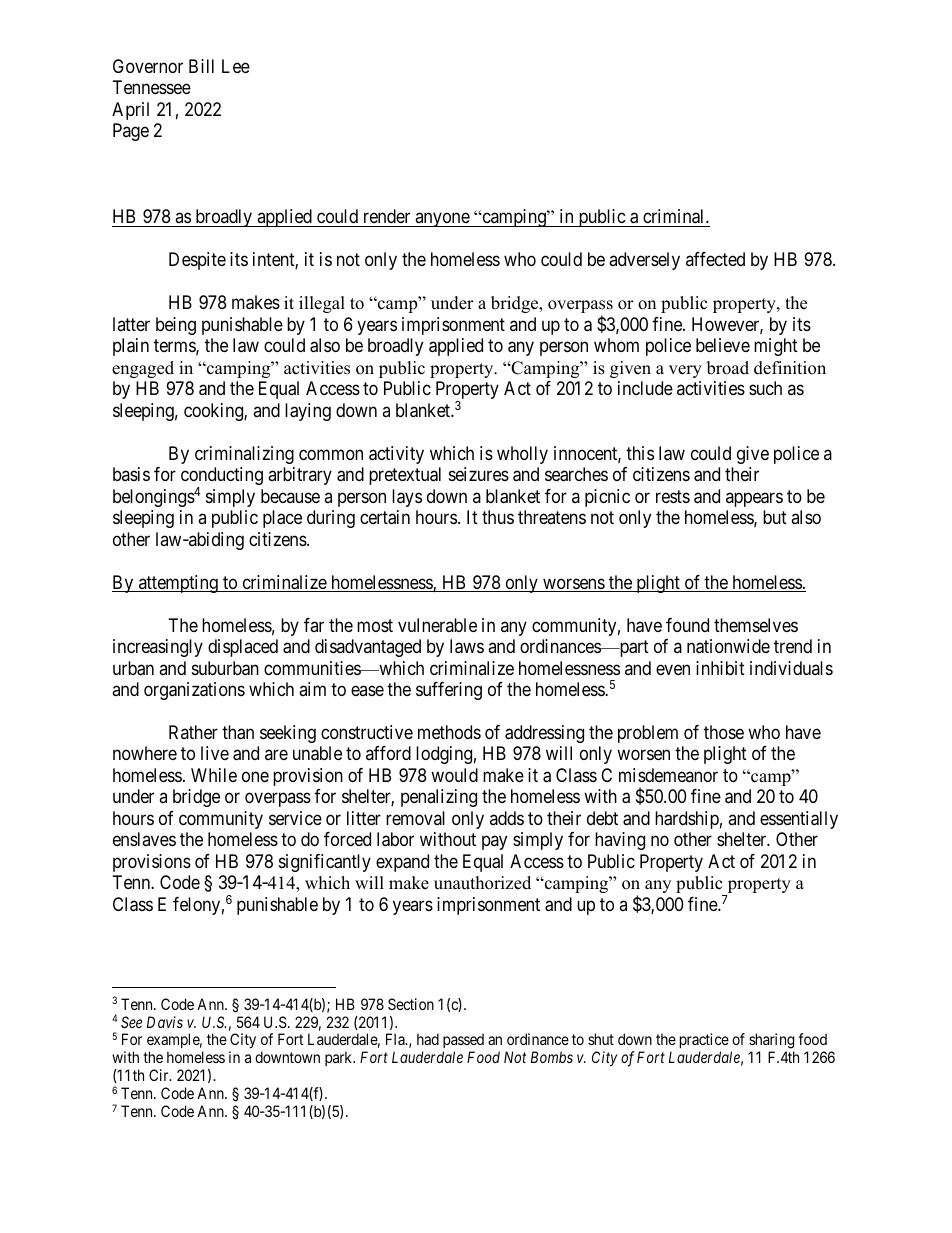  Describe the element at coordinates (442, 220) in the screenshot. I see `anyone` at that location.
